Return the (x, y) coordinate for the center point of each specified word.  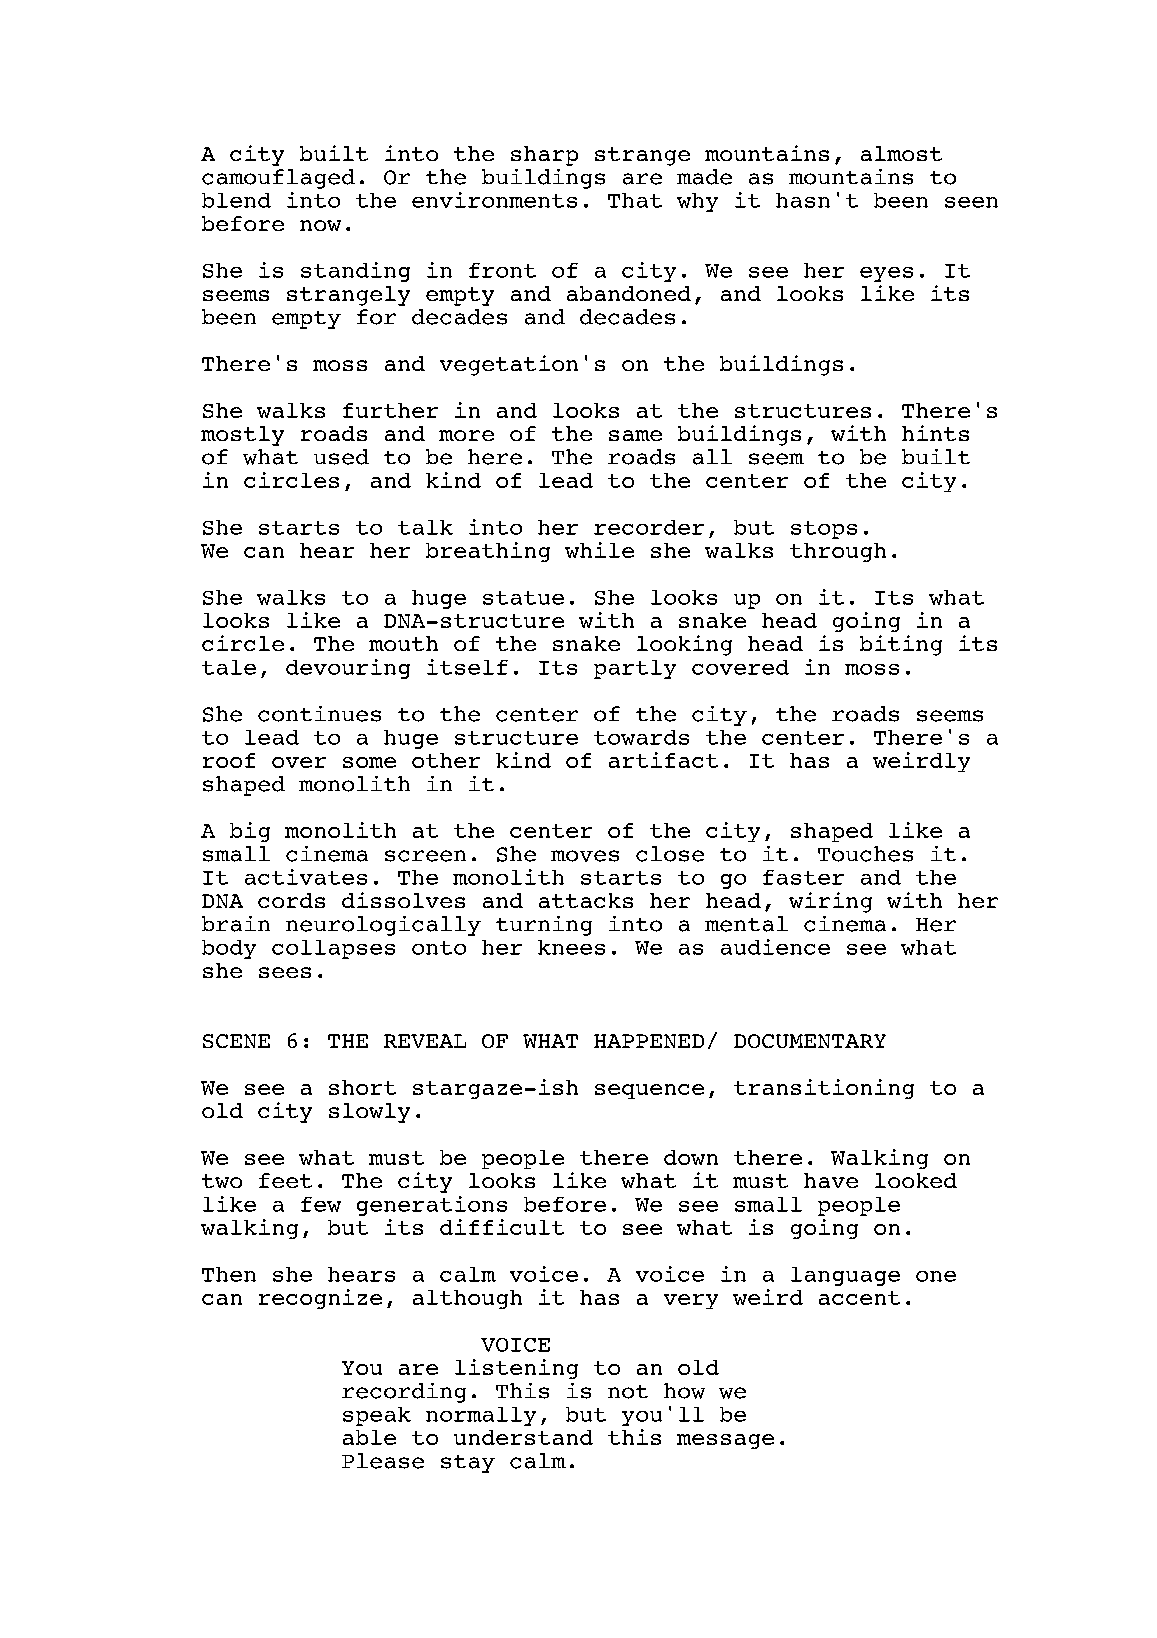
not (628, 1392)
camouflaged (278, 179)
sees (285, 972)
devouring (348, 669)
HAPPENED (649, 1041)
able (369, 1437)
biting (901, 645)
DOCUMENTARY (810, 1041)
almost (901, 153)
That (635, 200)
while (599, 550)
